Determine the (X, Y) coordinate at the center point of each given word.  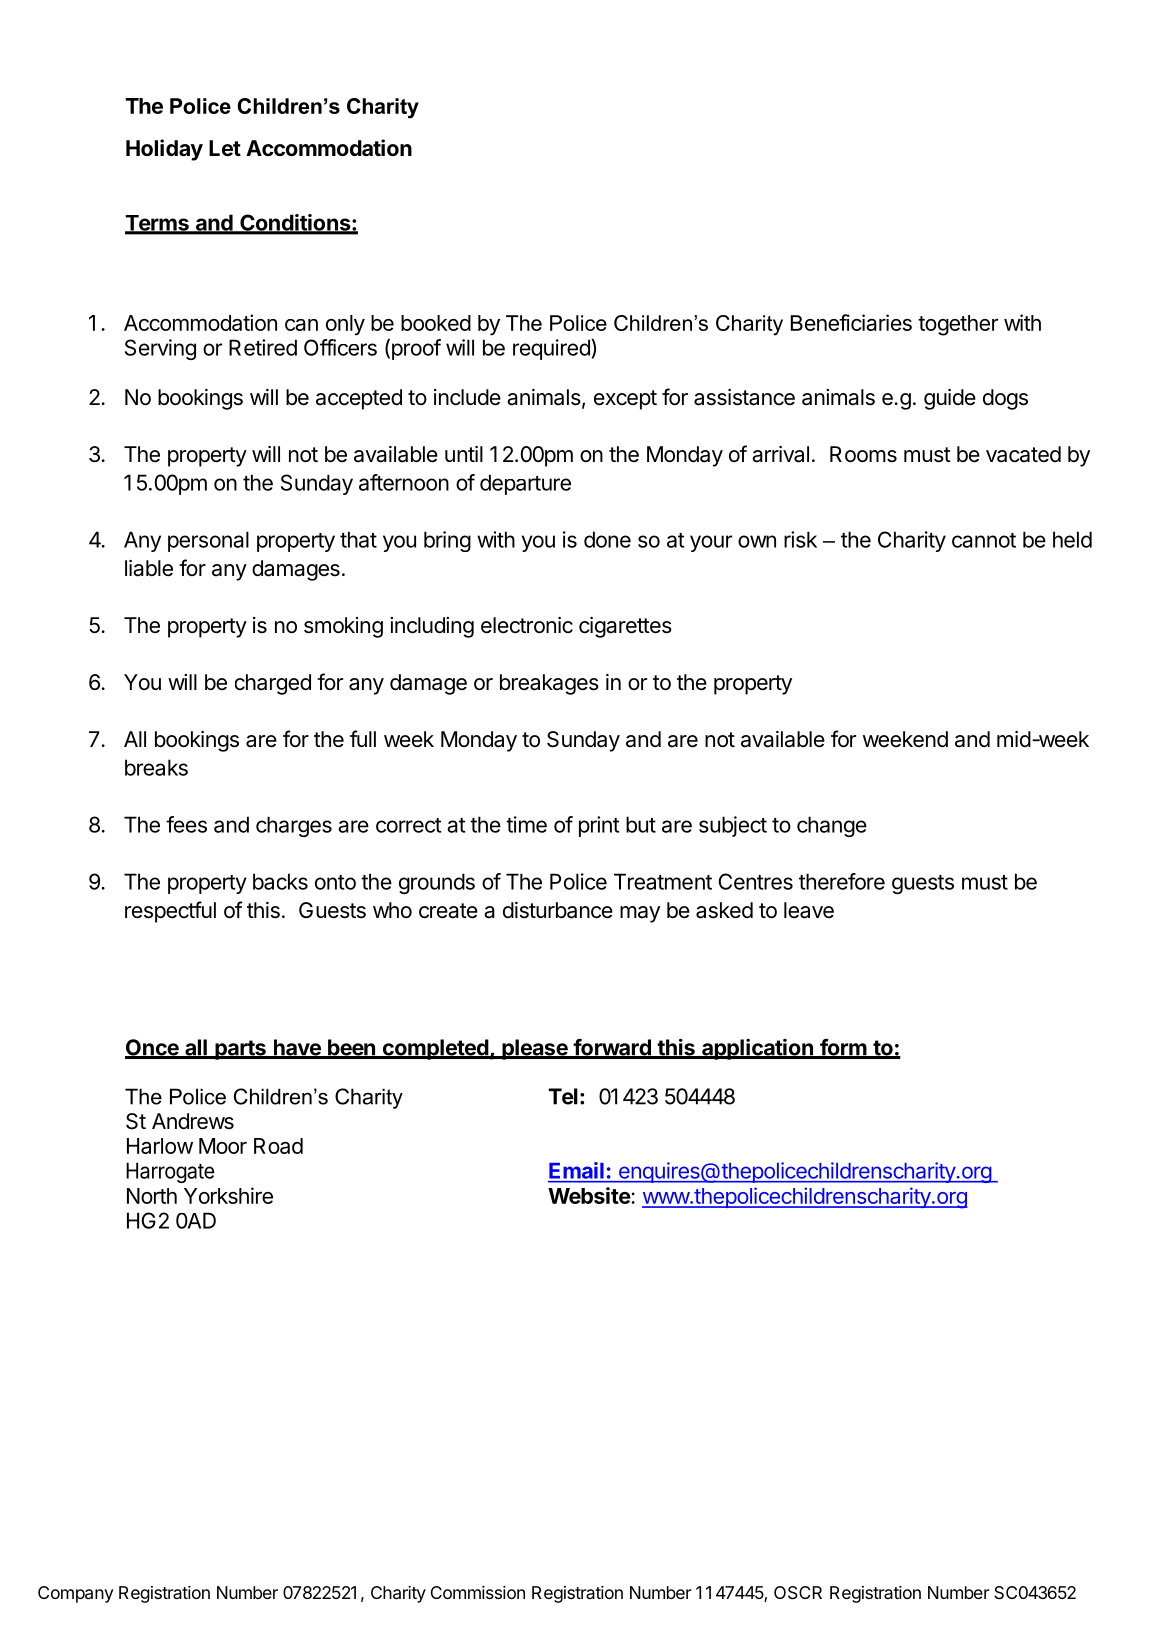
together (958, 325)
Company (76, 1594)
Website (590, 1195)
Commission (478, 1592)
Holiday (164, 150)
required (552, 349)
